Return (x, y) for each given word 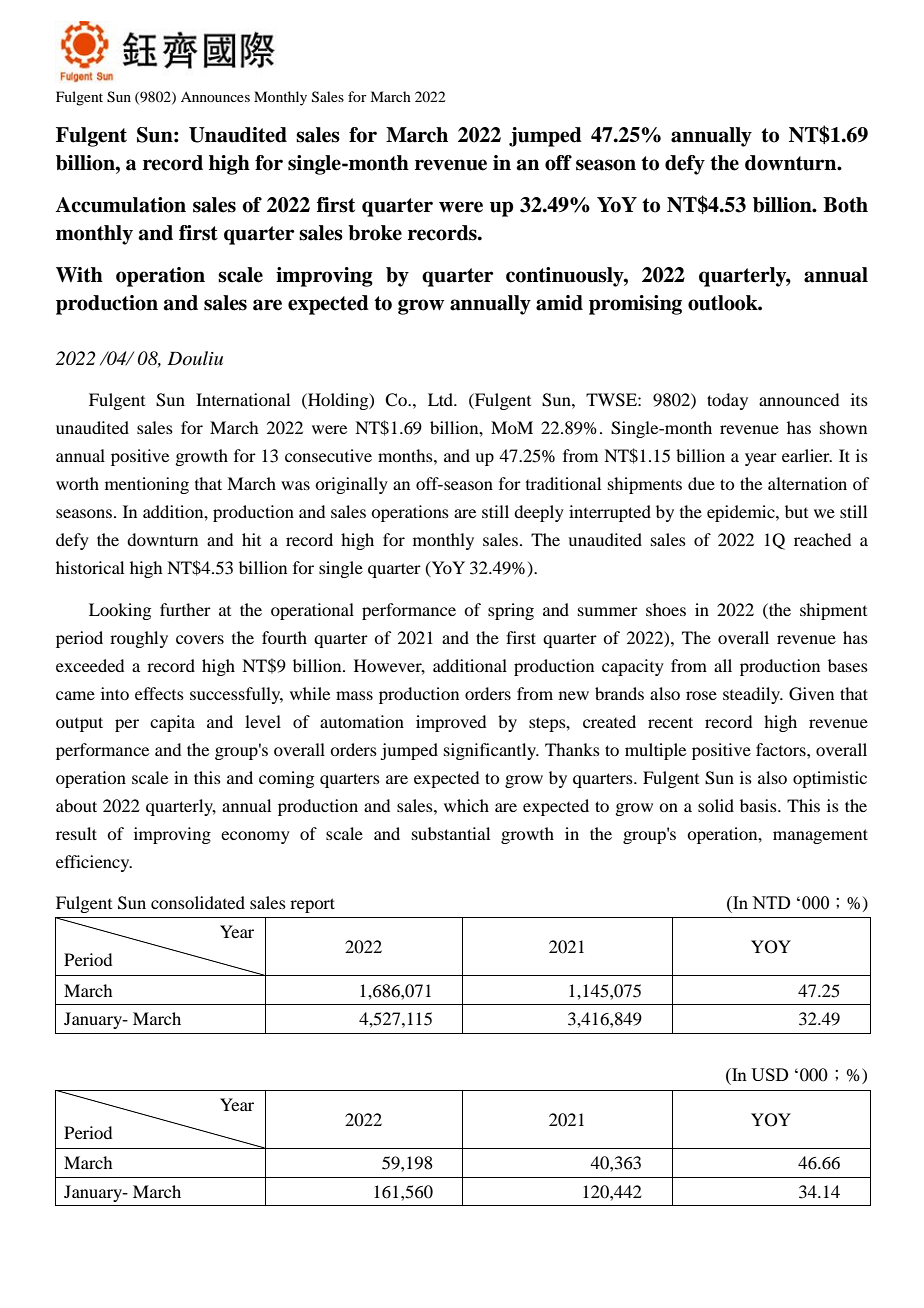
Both (845, 205)
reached (822, 539)
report (312, 905)
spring (511, 611)
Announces (215, 97)
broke (375, 233)
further (185, 609)
